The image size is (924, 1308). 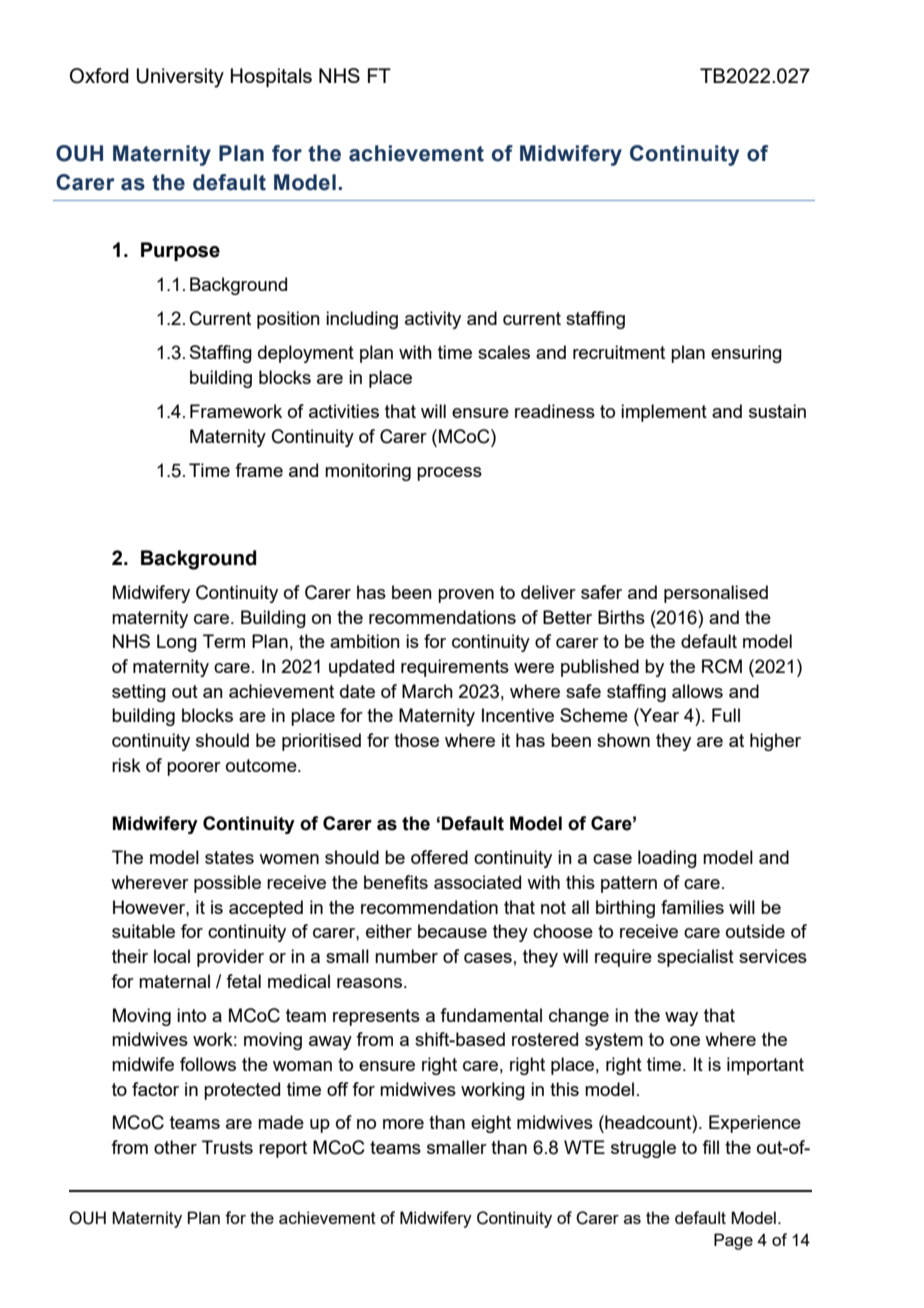 What do you see at coordinates (180, 78) in the page?
I see `University` at bounding box center [180, 78].
